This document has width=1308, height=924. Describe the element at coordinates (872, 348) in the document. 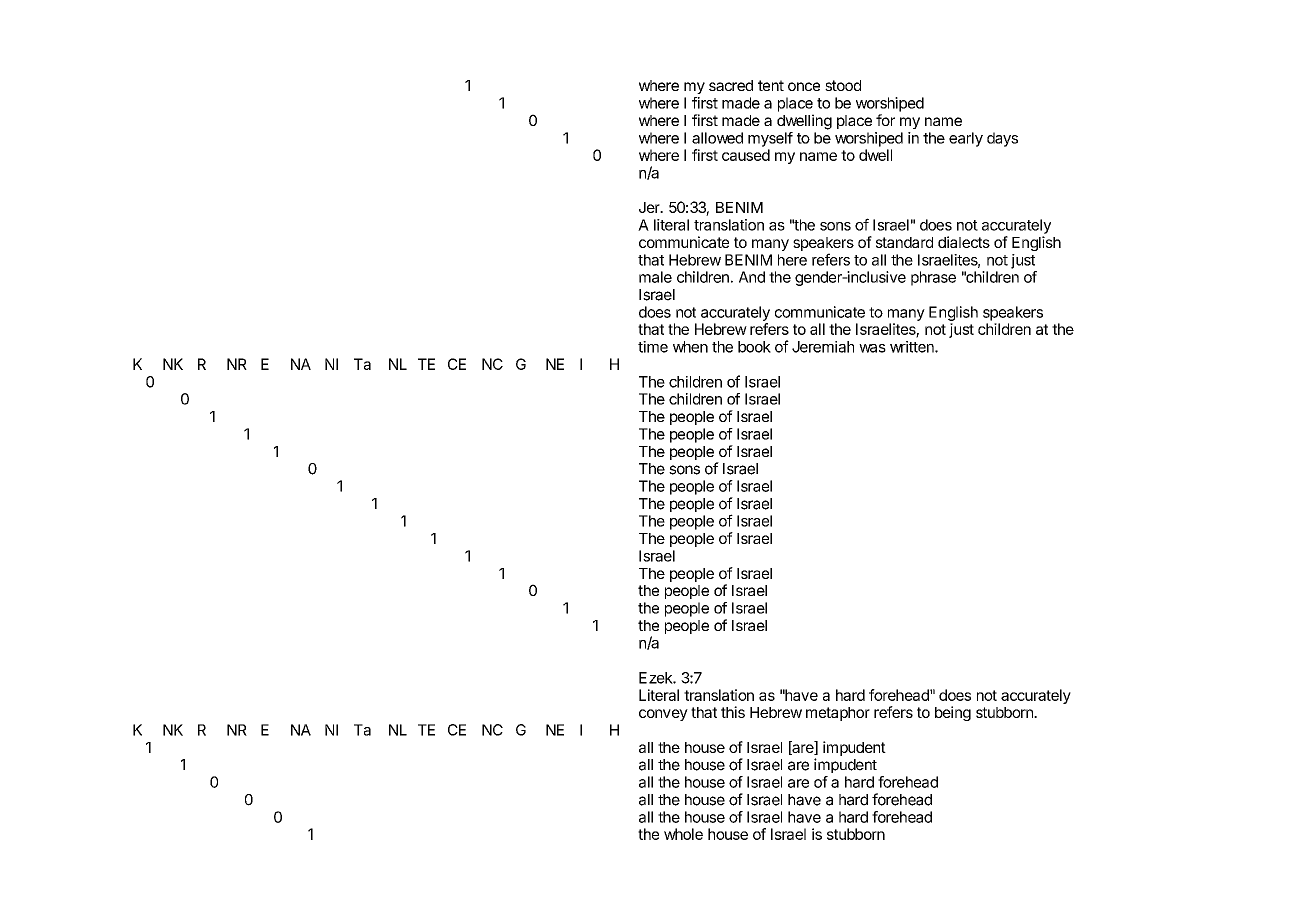

I see `was` at that location.
